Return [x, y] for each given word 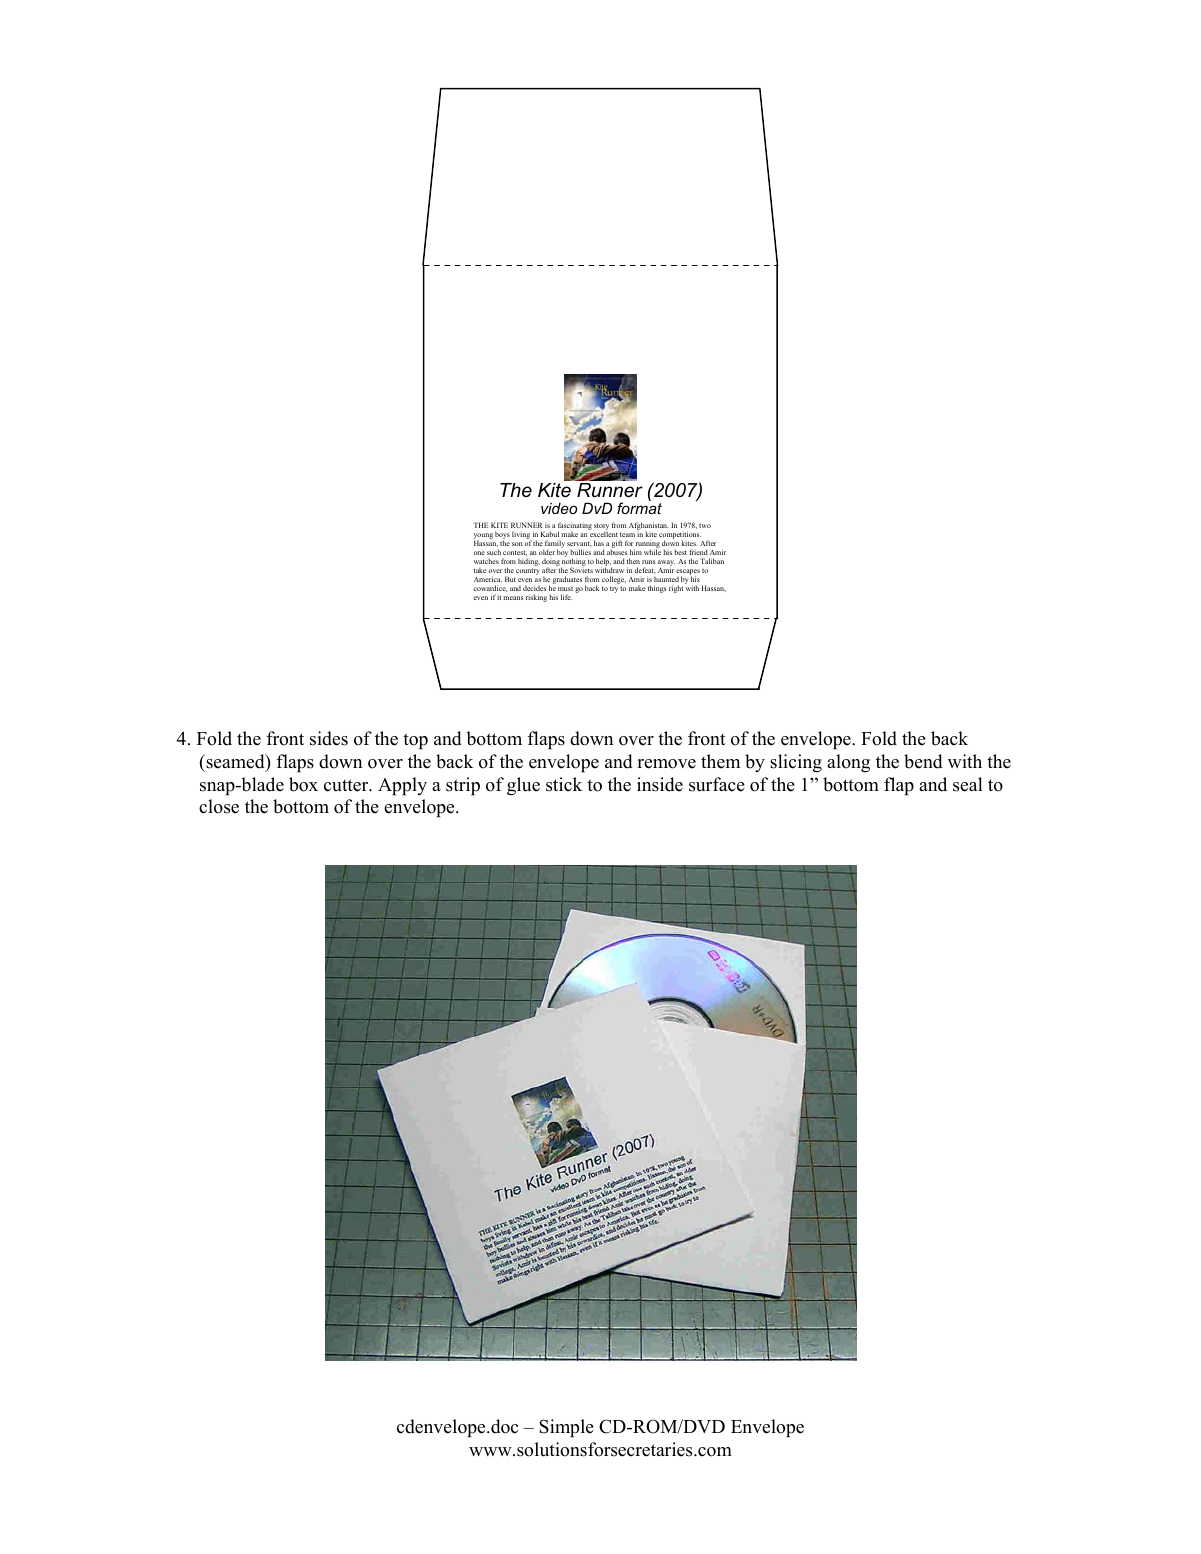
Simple [566, 1428]
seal [968, 784]
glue [523, 786]
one [479, 553]
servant [579, 543]
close [219, 806]
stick [564, 784]
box [303, 784]
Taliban [712, 561]
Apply [402, 786]
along [848, 763]
